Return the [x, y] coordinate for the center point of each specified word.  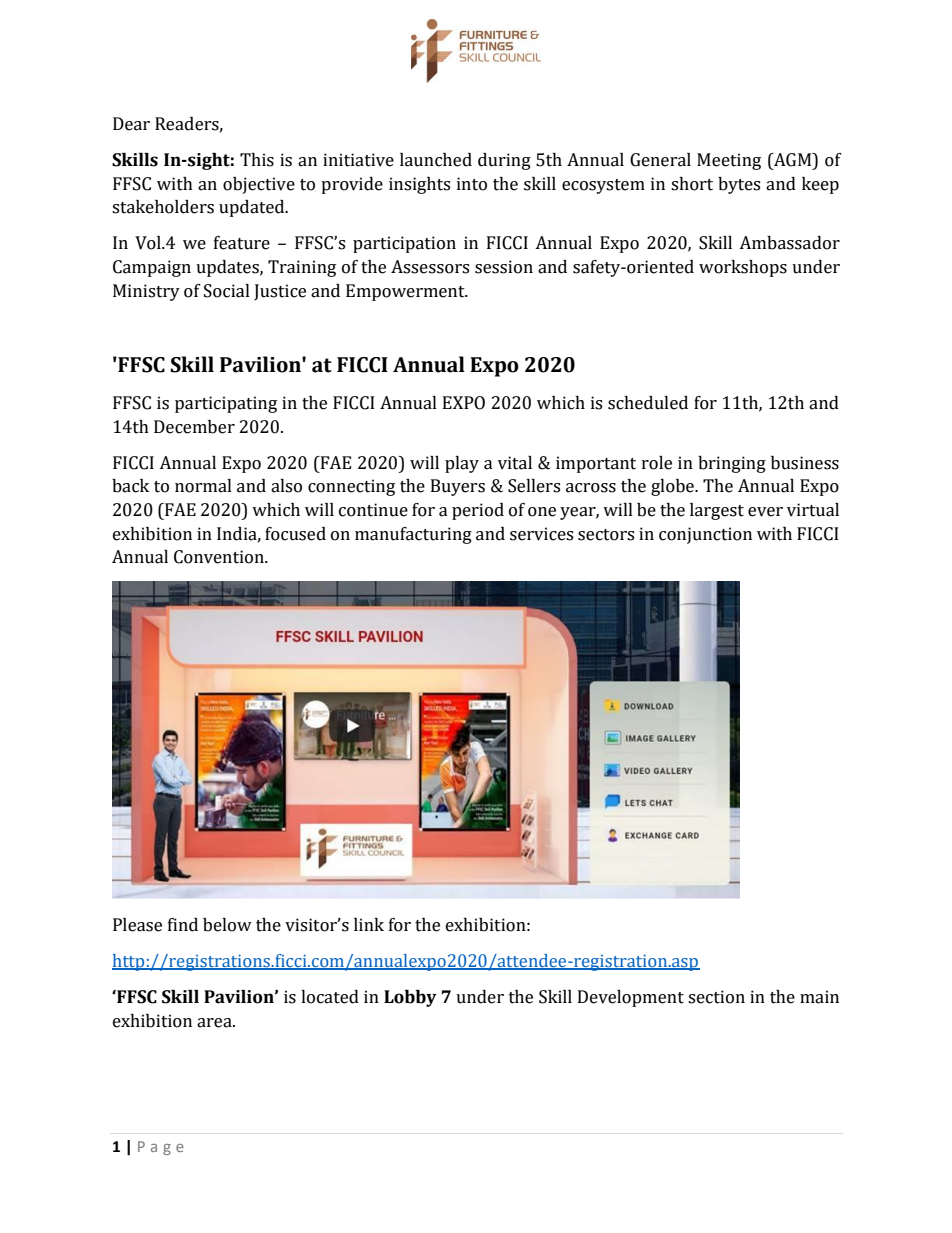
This [257, 160]
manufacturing [413, 535]
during [504, 161]
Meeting [729, 161]
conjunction [705, 535]
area [215, 1023]
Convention [220, 557]
